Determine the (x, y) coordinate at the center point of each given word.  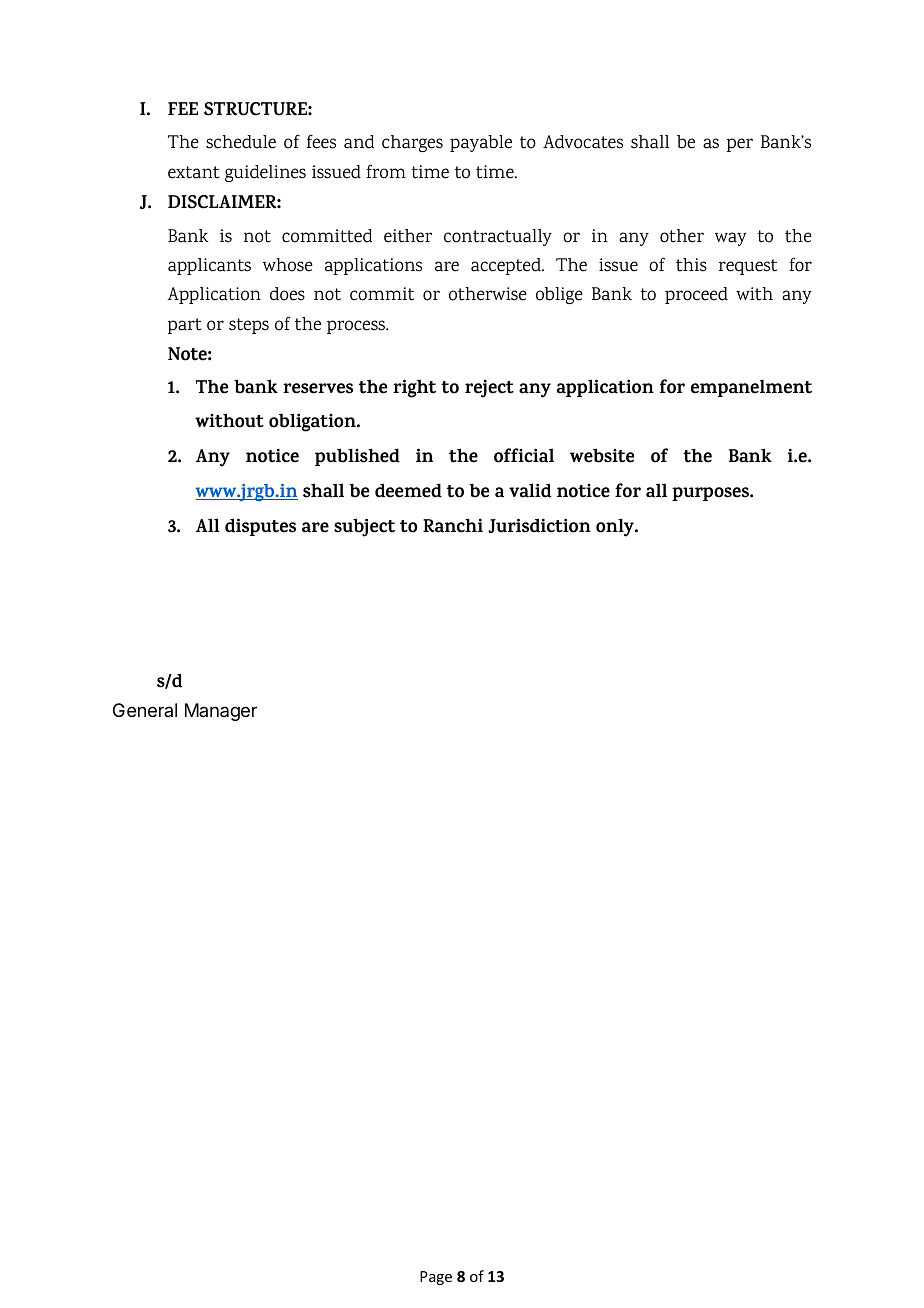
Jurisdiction (539, 525)
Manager (221, 712)
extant (194, 172)
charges (412, 143)
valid (530, 490)
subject (364, 527)
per (740, 145)
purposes (711, 494)
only (616, 527)
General (145, 710)
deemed (408, 490)
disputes (260, 527)
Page (436, 1278)
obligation (313, 422)
